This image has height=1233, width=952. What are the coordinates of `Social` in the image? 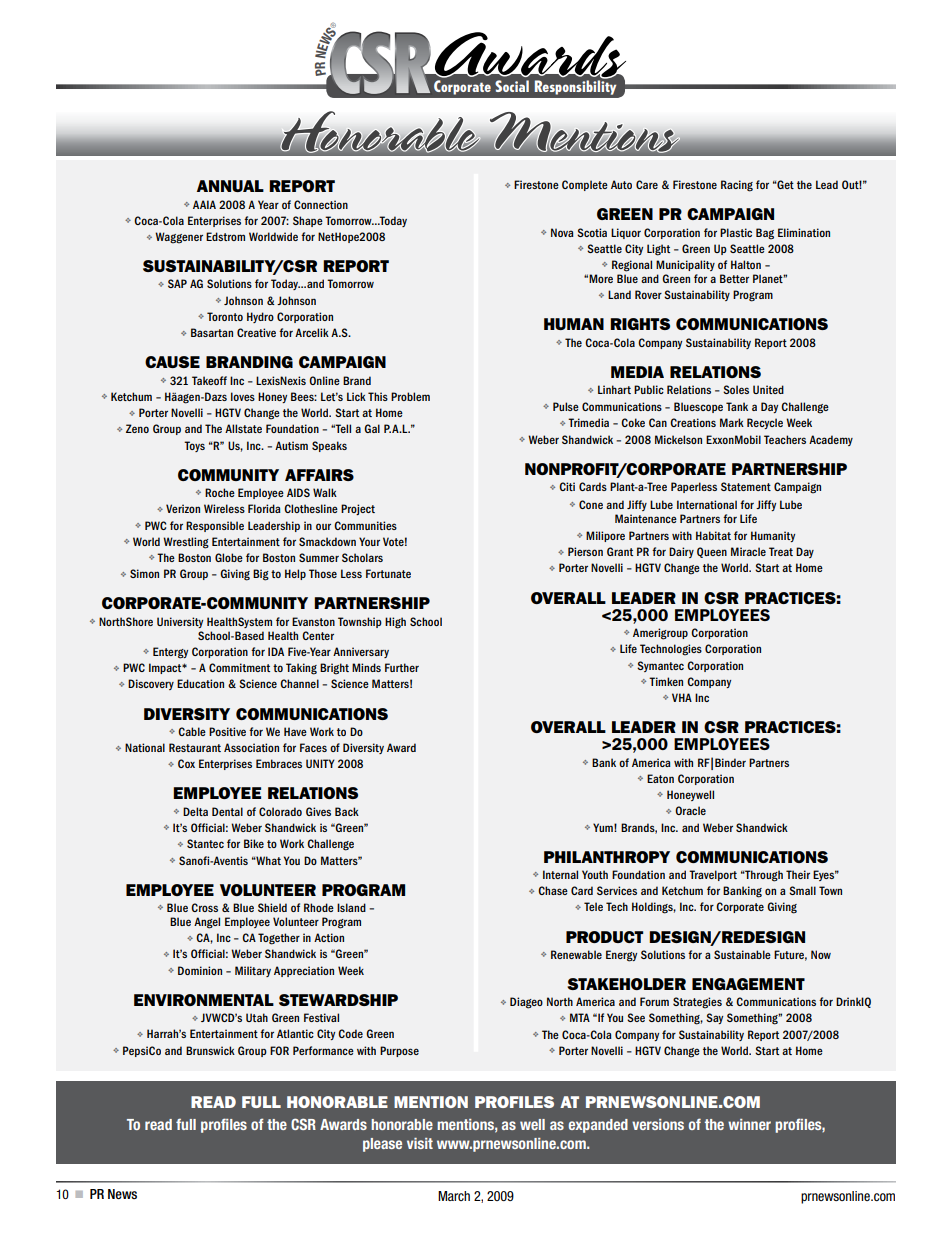 It's located at (512, 86).
